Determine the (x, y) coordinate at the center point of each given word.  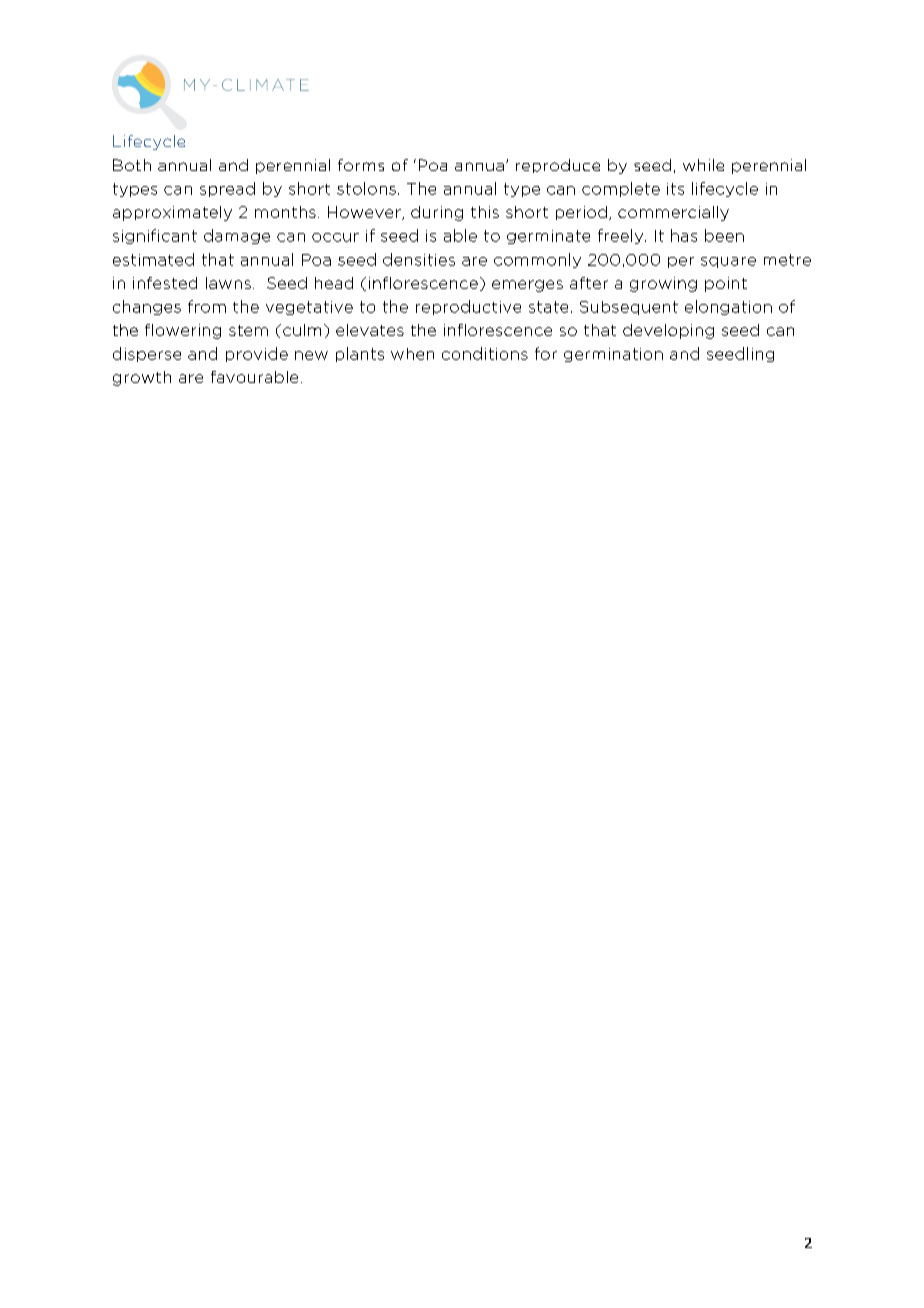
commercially (673, 213)
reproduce (558, 166)
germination (613, 355)
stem (248, 330)
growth (142, 378)
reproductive (468, 307)
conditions (485, 353)
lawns (228, 283)
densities (419, 259)
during (437, 213)
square (728, 262)
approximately (172, 213)
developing (668, 331)
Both (132, 165)
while (703, 165)
